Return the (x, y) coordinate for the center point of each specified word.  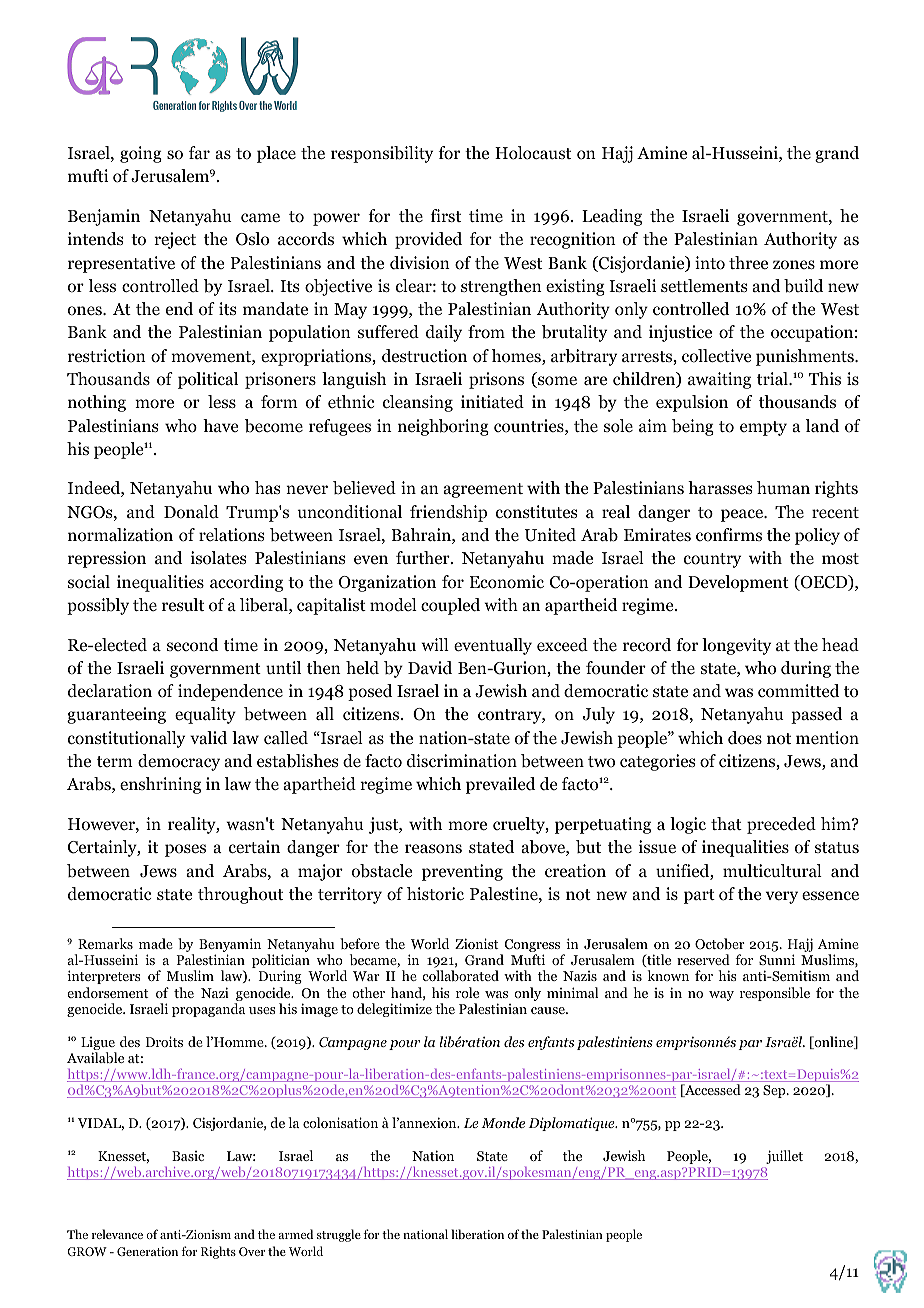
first (446, 215)
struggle (339, 1235)
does (745, 738)
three (748, 262)
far (199, 152)
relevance (117, 1234)
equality (205, 715)
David (430, 668)
